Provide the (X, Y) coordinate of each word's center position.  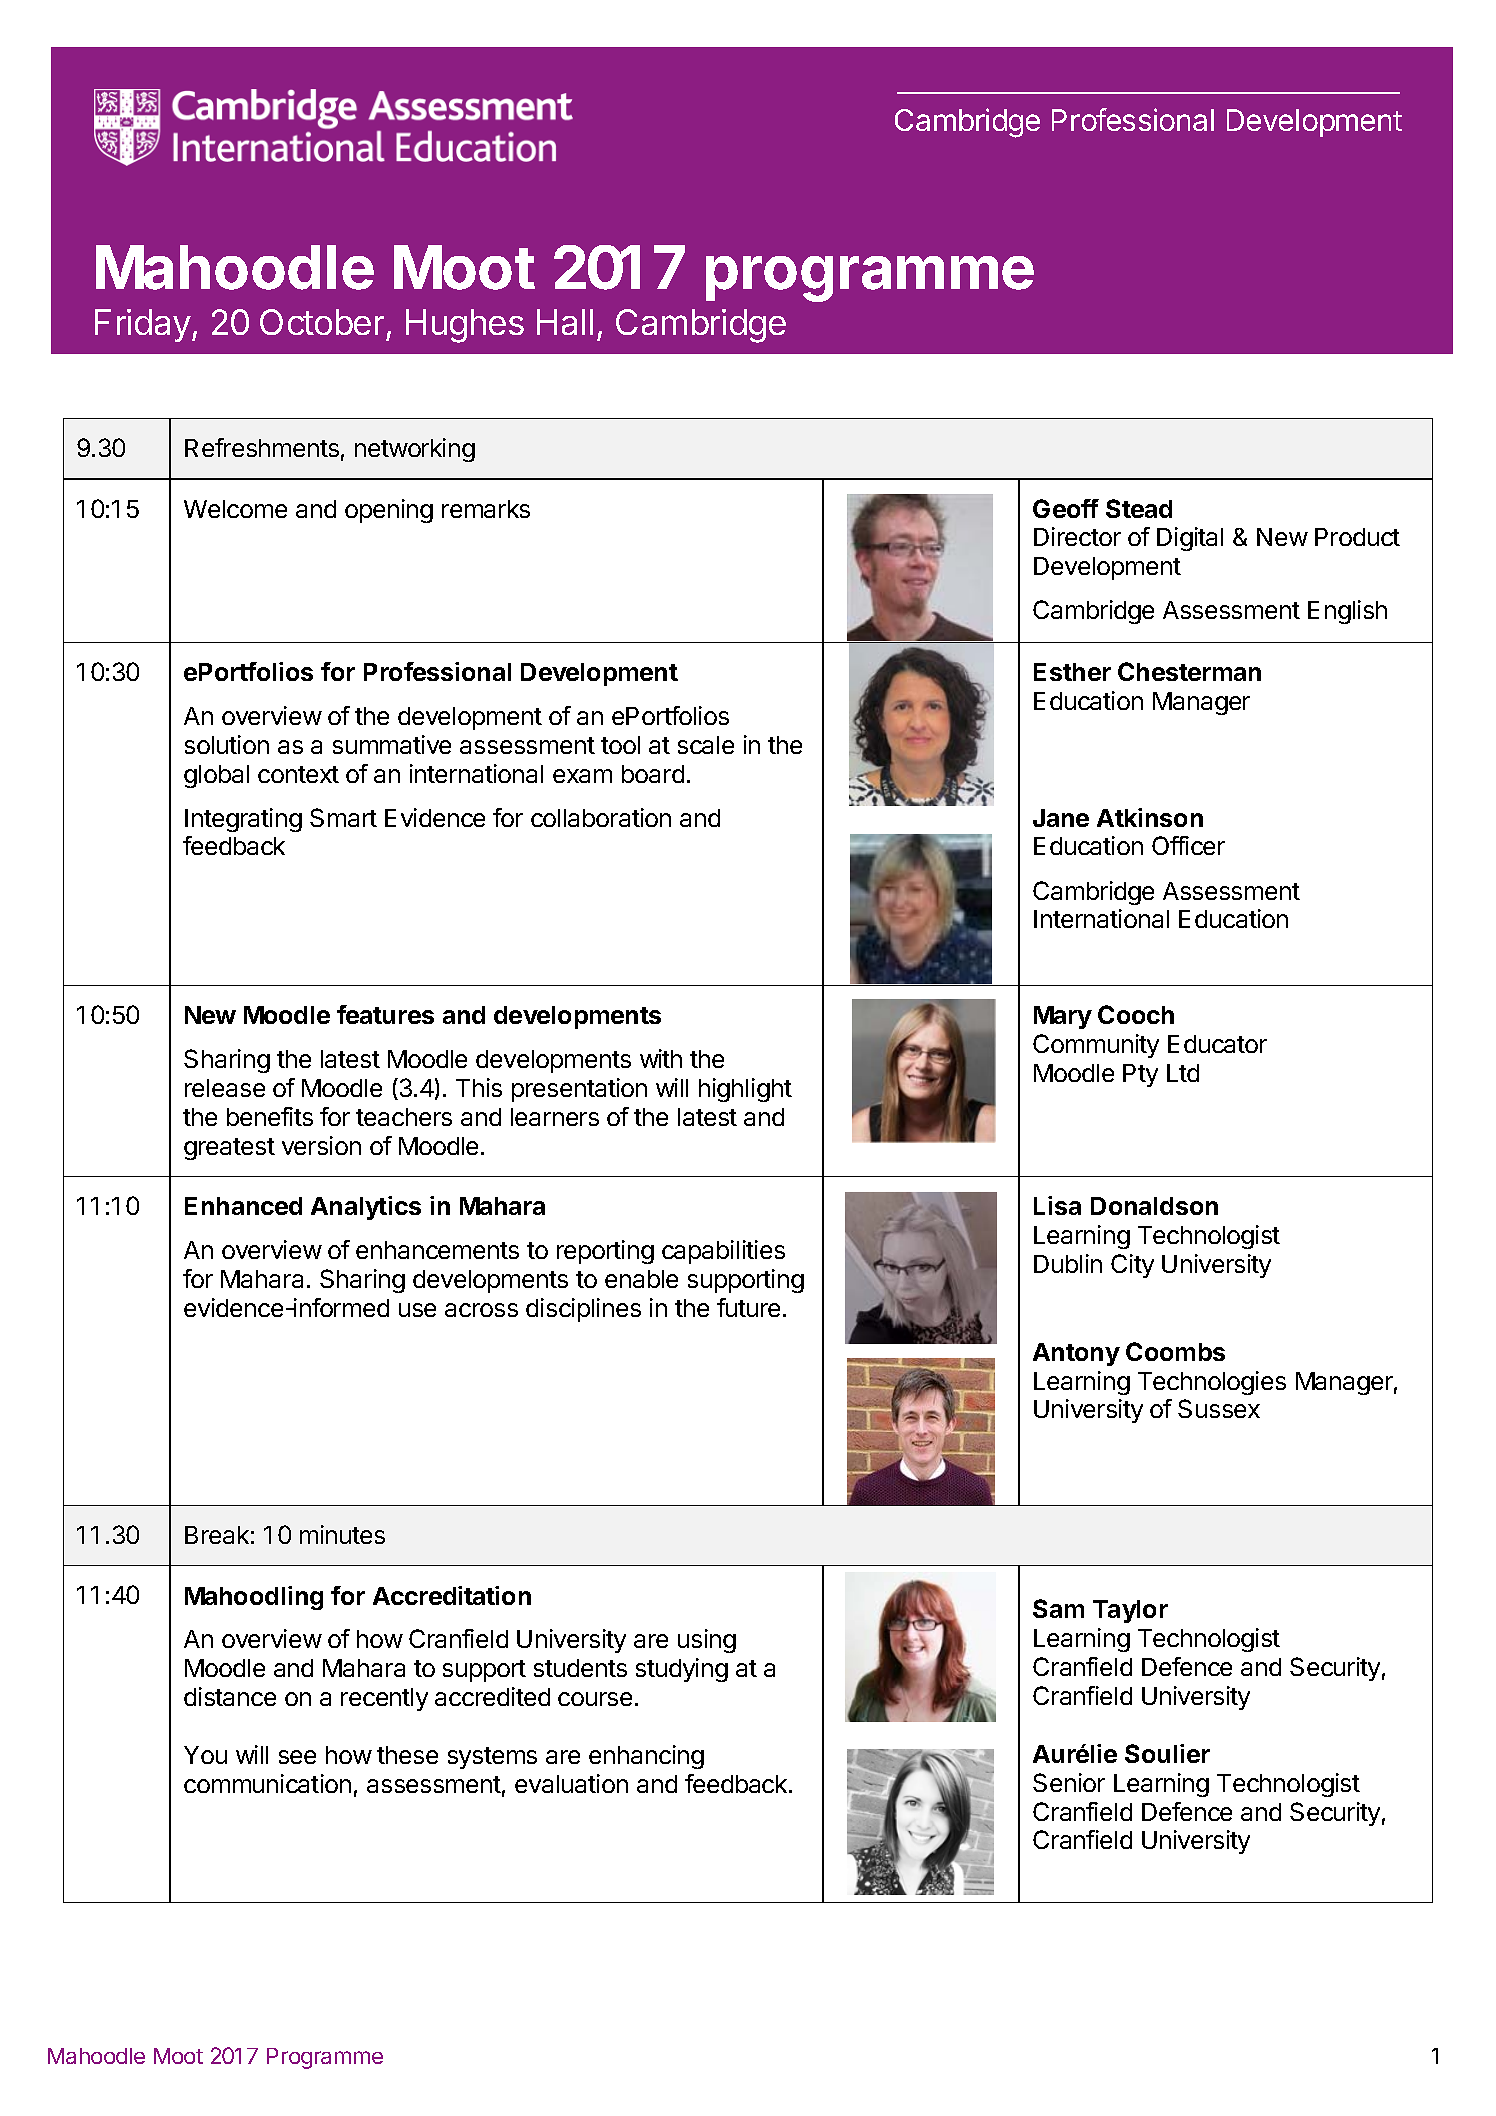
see (297, 1757)
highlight (745, 1090)
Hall (565, 322)
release (225, 1088)
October (322, 322)
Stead (1139, 508)
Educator (1217, 1044)
